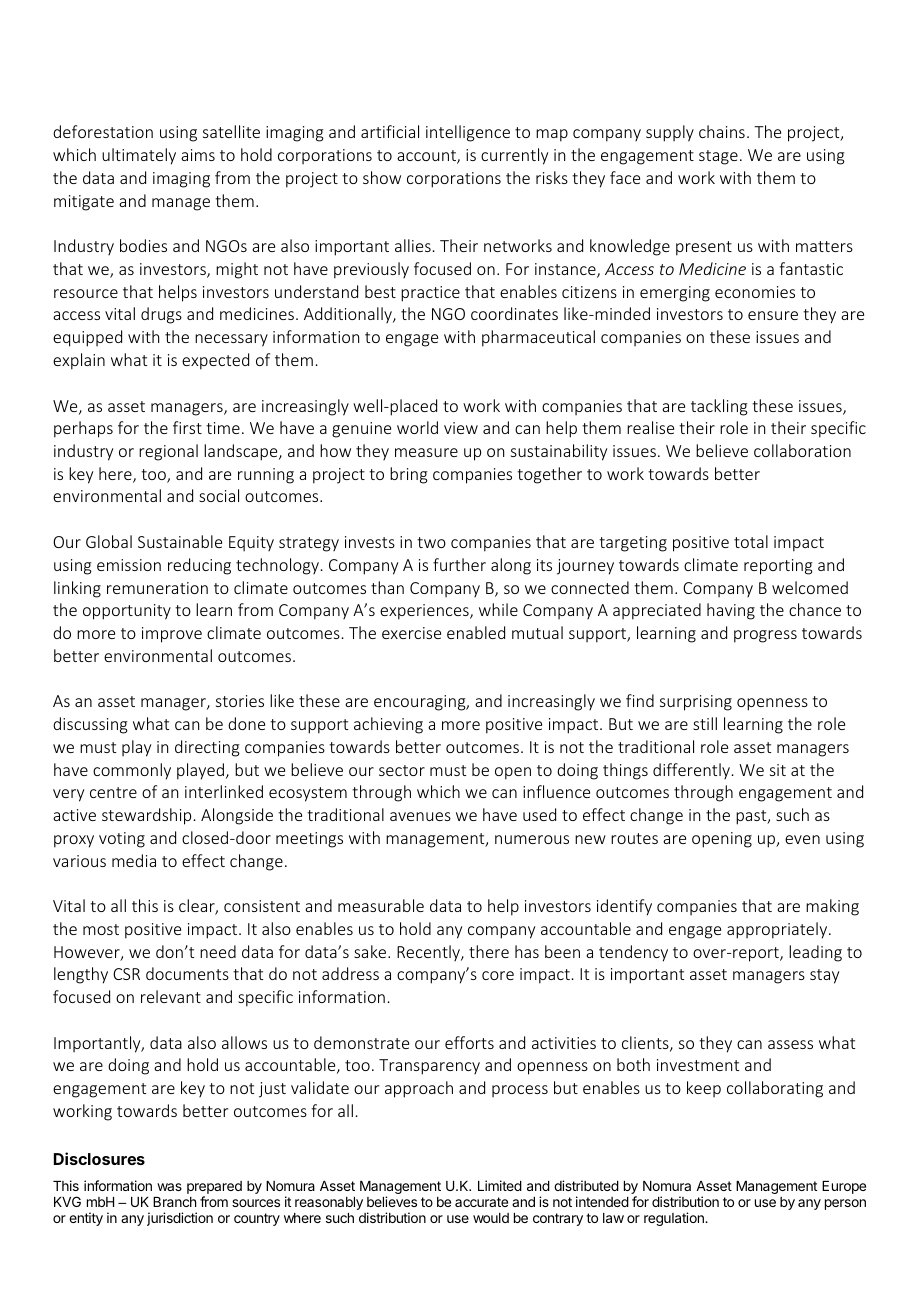  What do you see at coordinates (476, 632) in the image?
I see `enabled` at bounding box center [476, 632].
